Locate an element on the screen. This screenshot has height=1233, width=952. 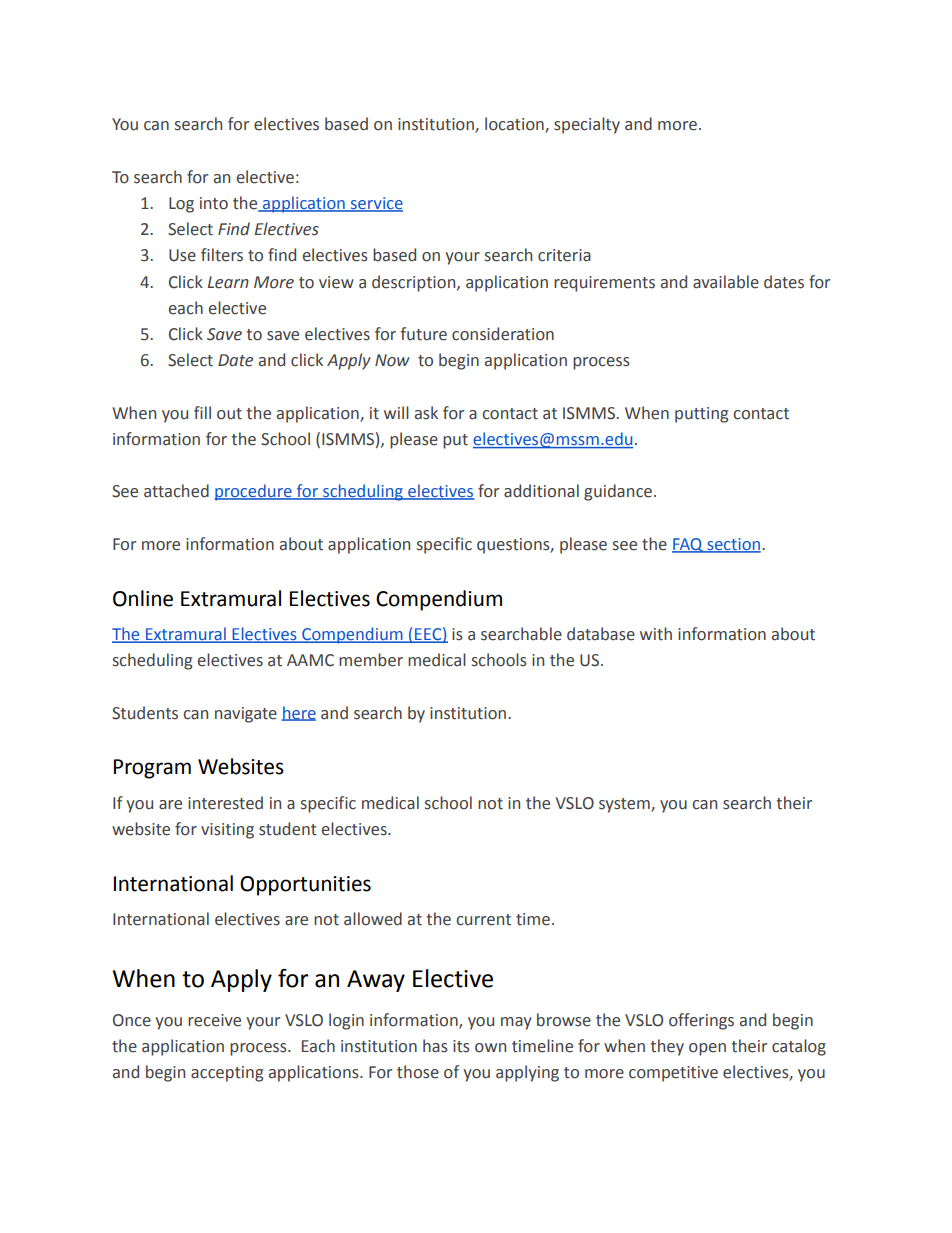
specialty is located at coordinates (587, 125).
